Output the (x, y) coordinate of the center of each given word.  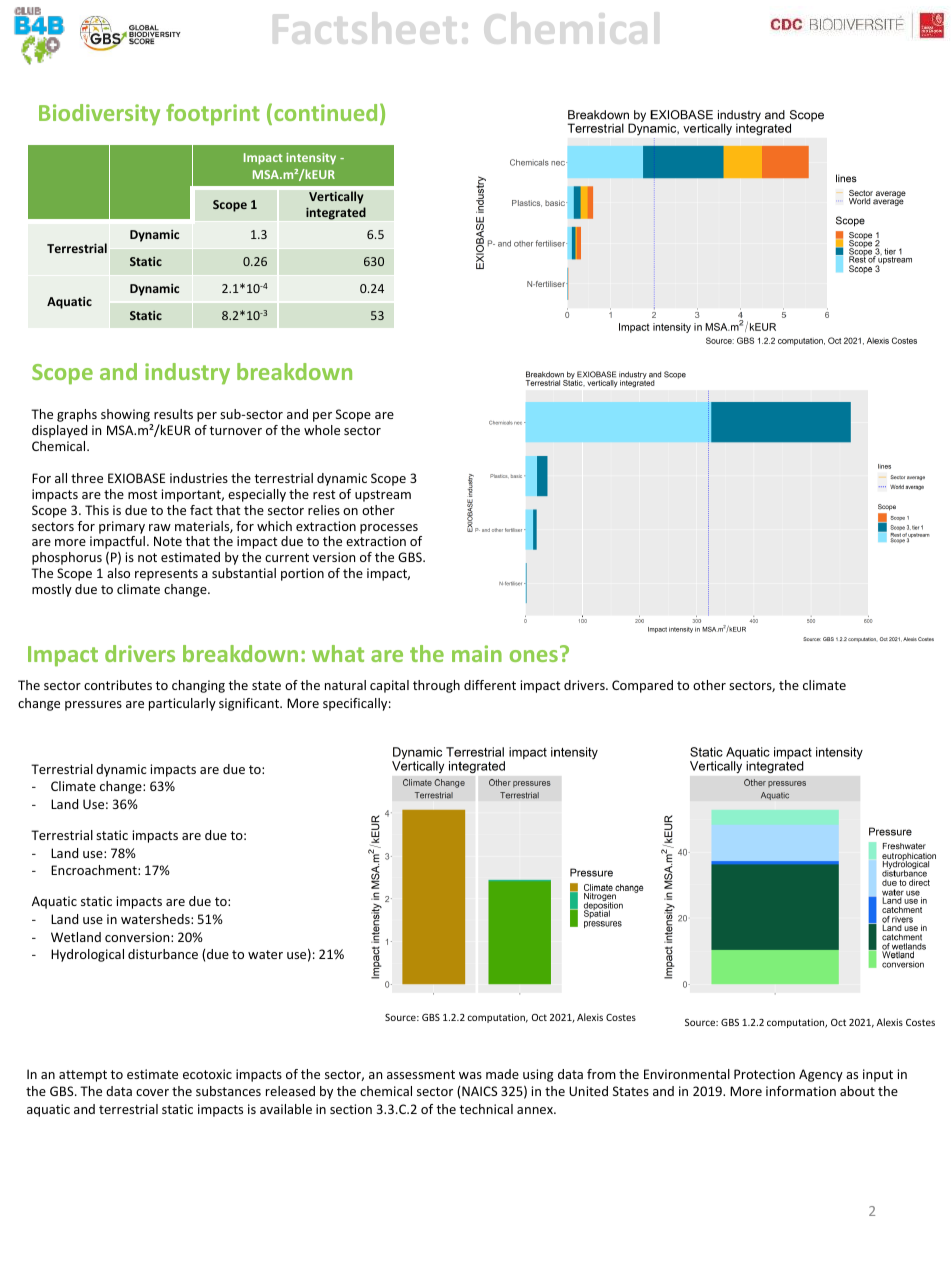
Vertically (336, 197)
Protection (764, 1074)
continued (325, 112)
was (470, 1075)
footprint (213, 115)
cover (152, 1092)
